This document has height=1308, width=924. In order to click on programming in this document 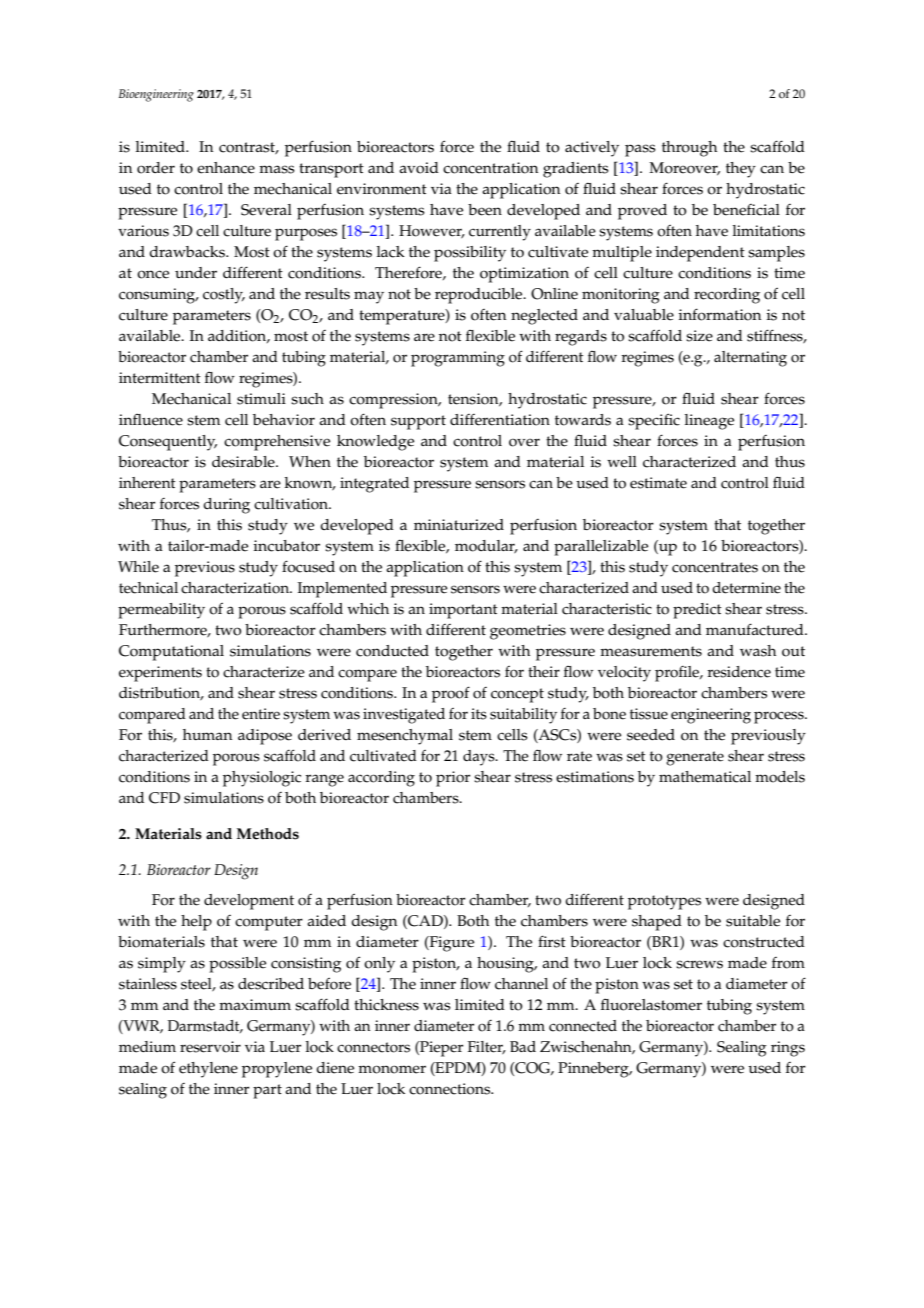, I will do `click(458, 359)`.
